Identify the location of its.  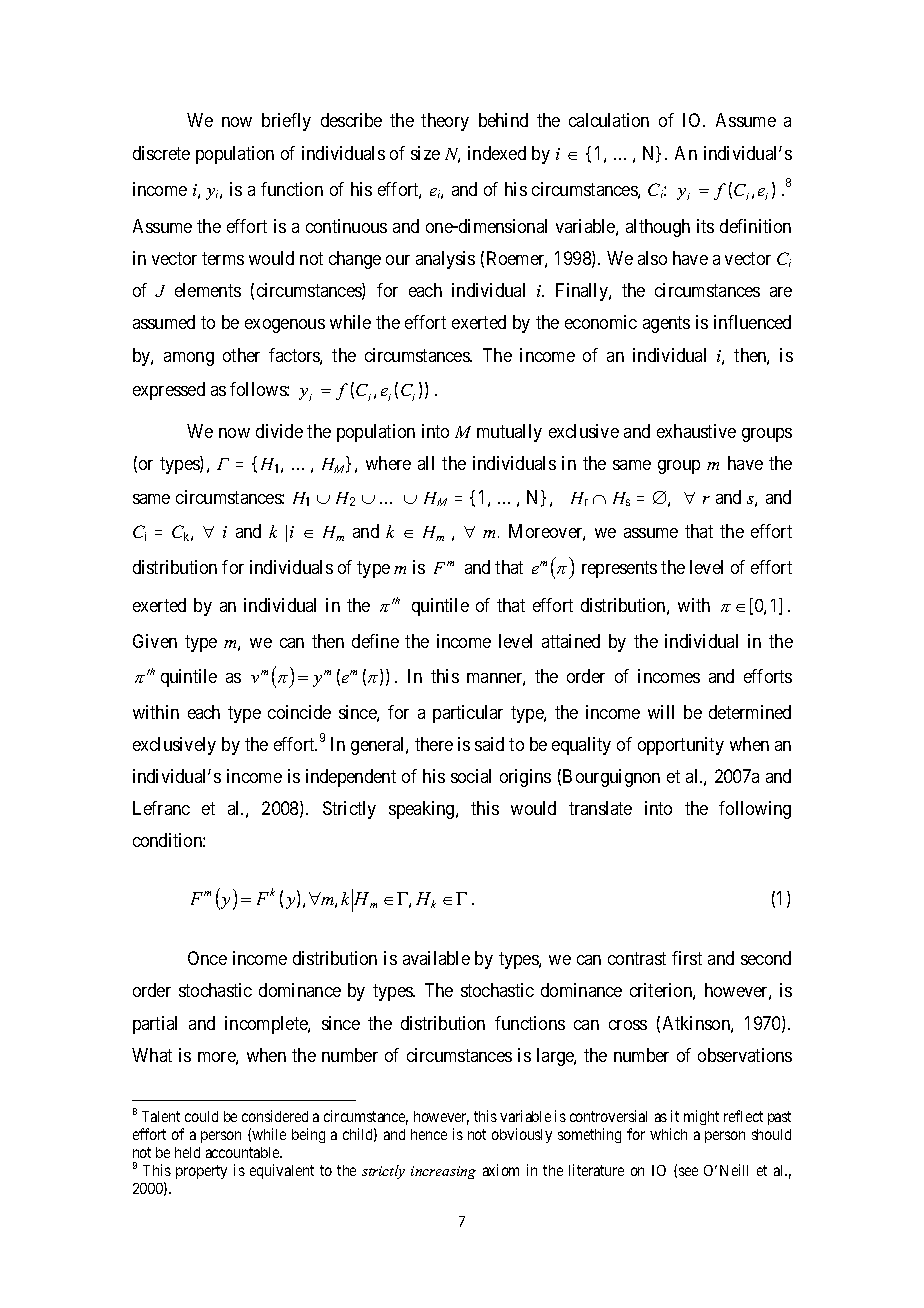
(705, 226).
